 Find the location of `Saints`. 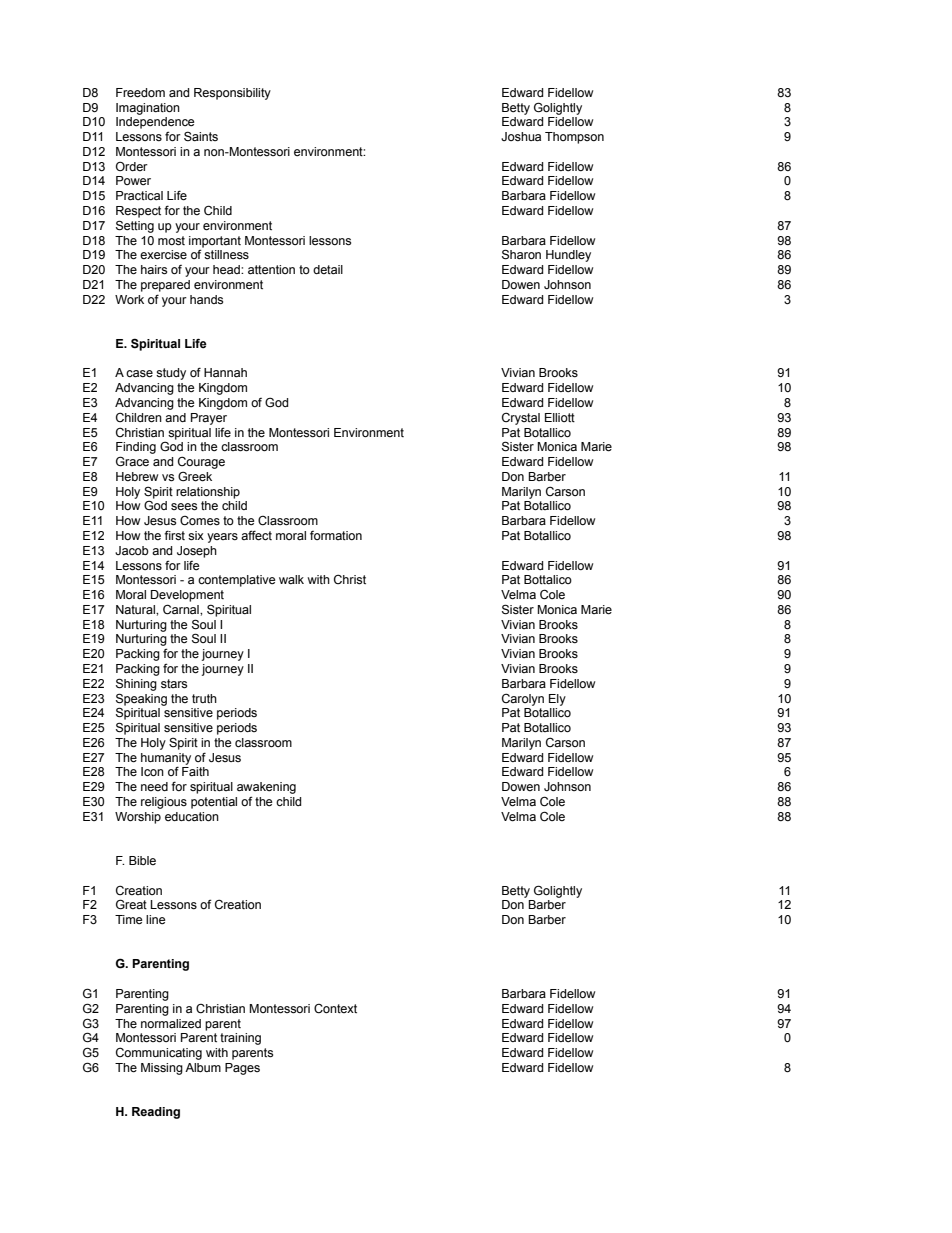

Saints is located at coordinates (201, 136).
